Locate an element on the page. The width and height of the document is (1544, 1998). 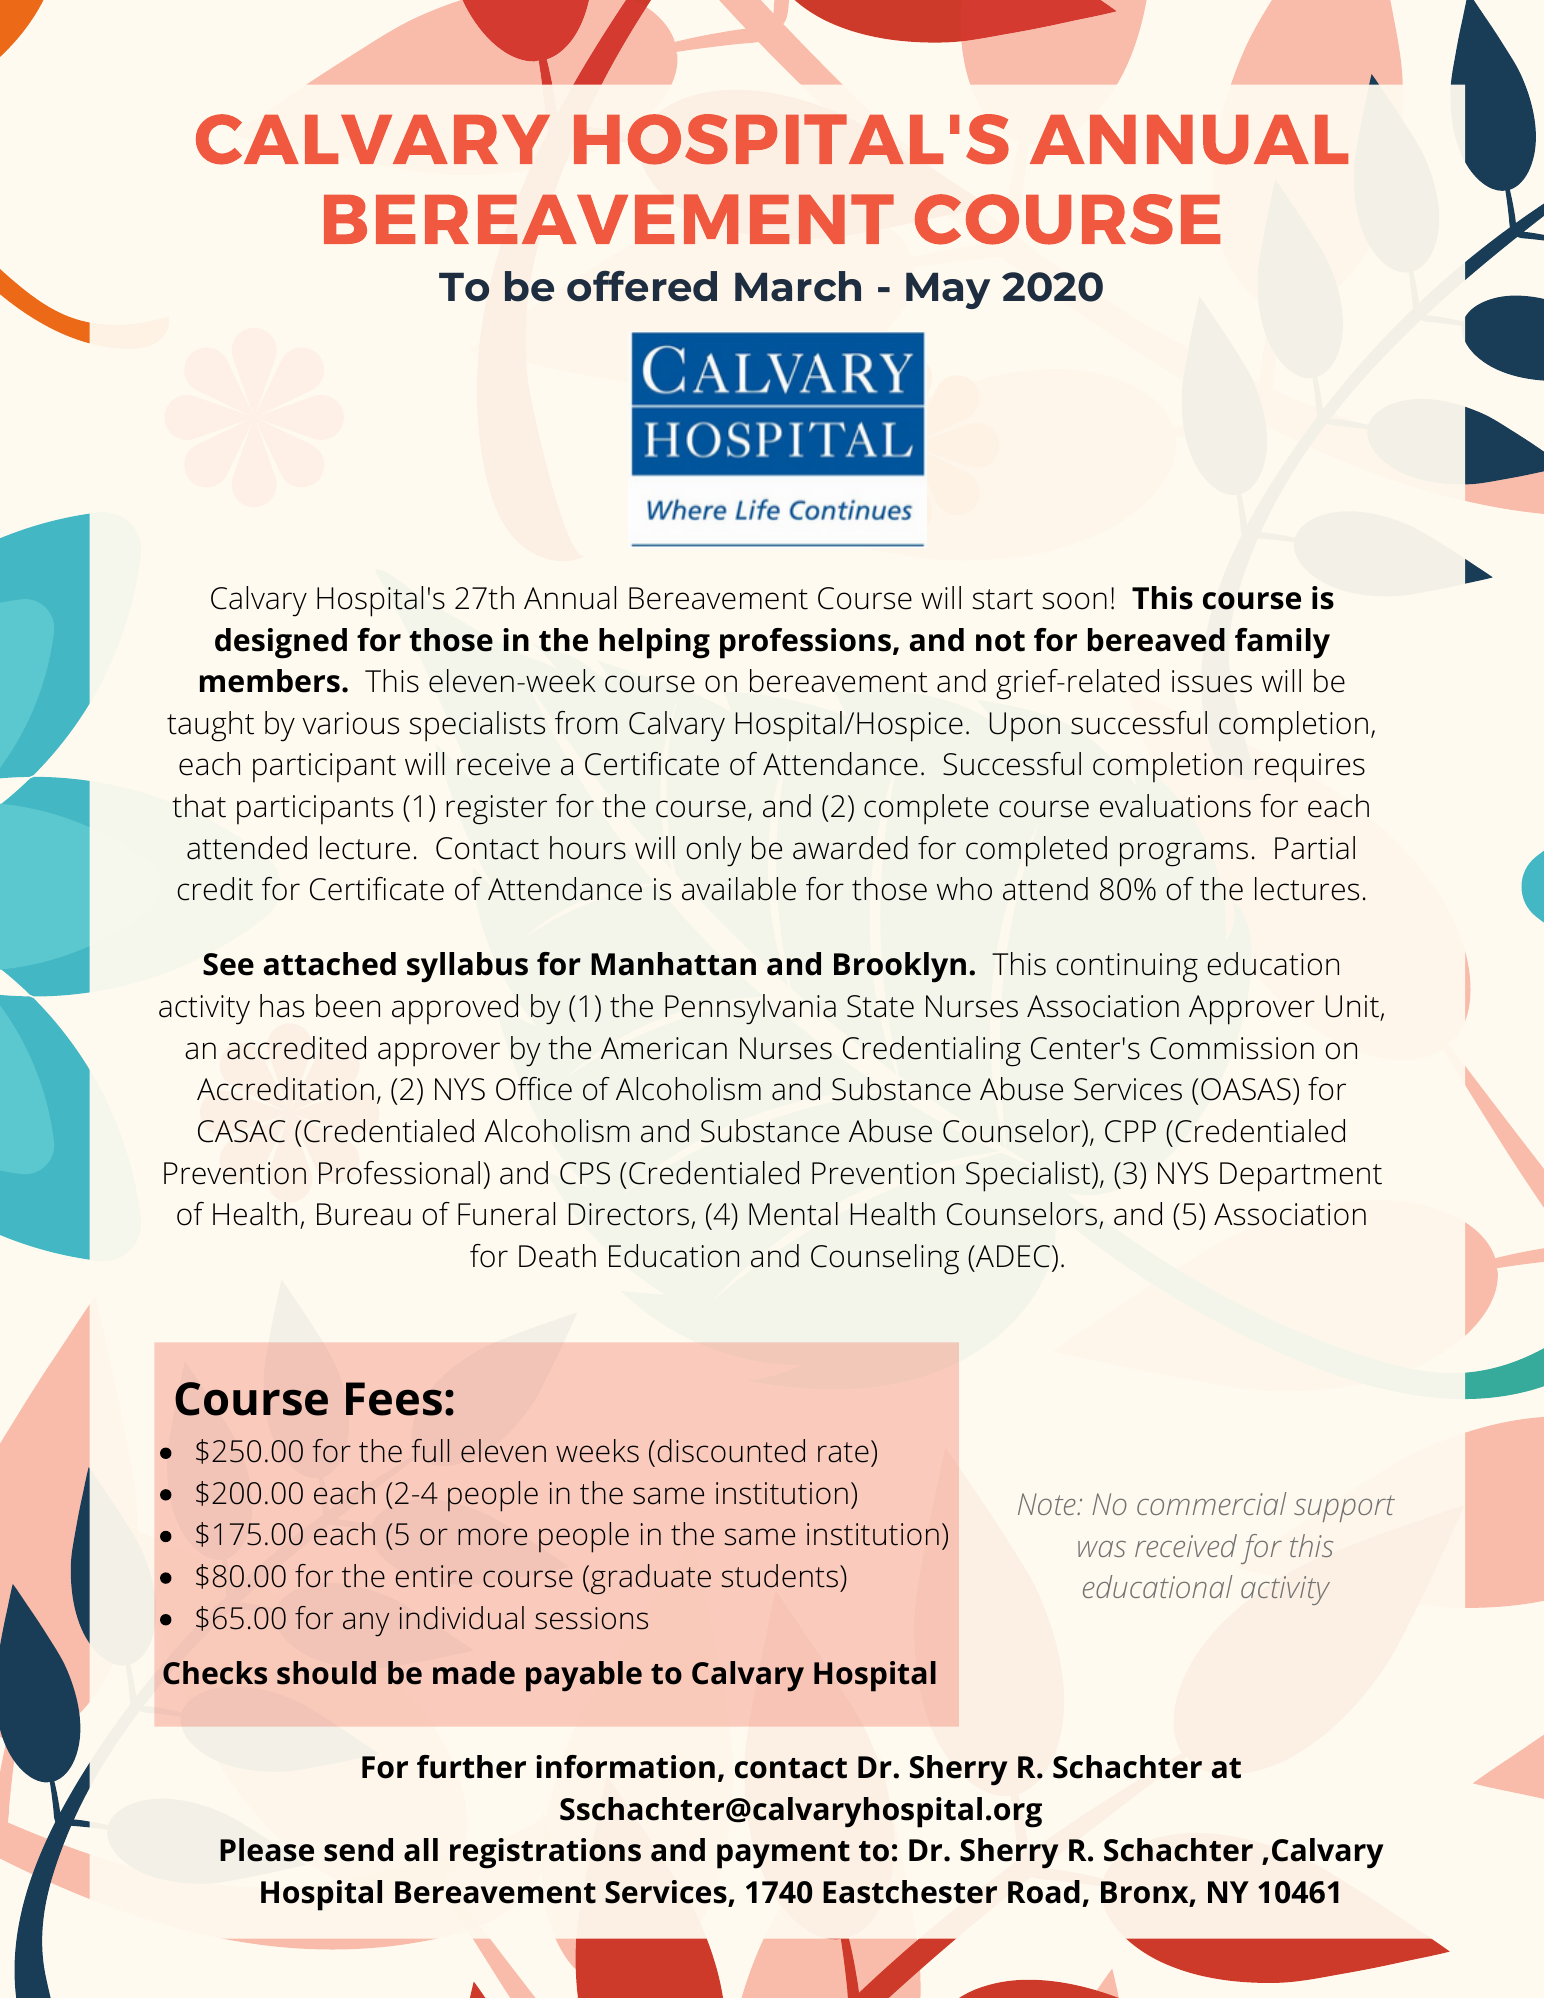
May is located at coordinates (948, 290).
